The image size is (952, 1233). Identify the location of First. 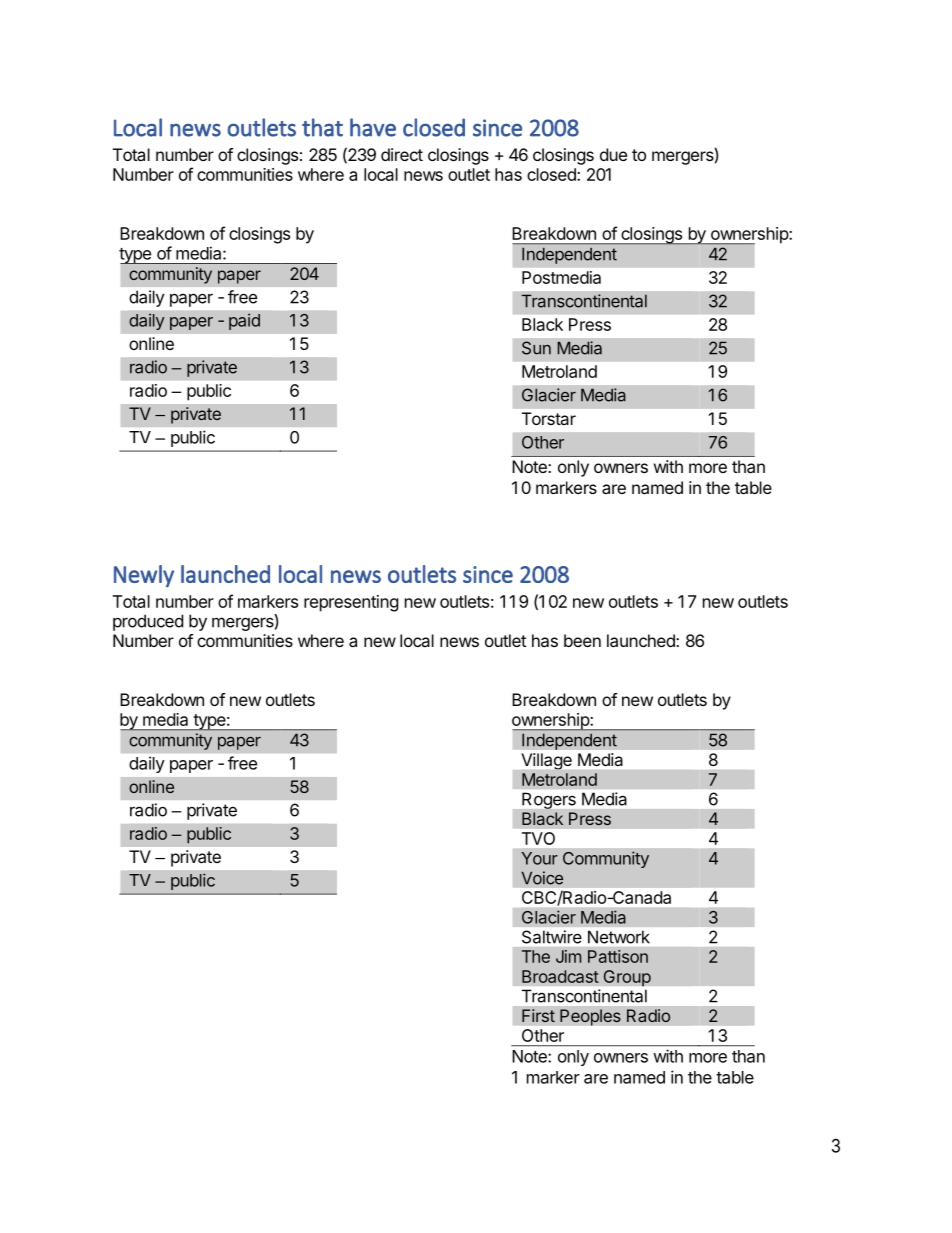
(538, 1016).
